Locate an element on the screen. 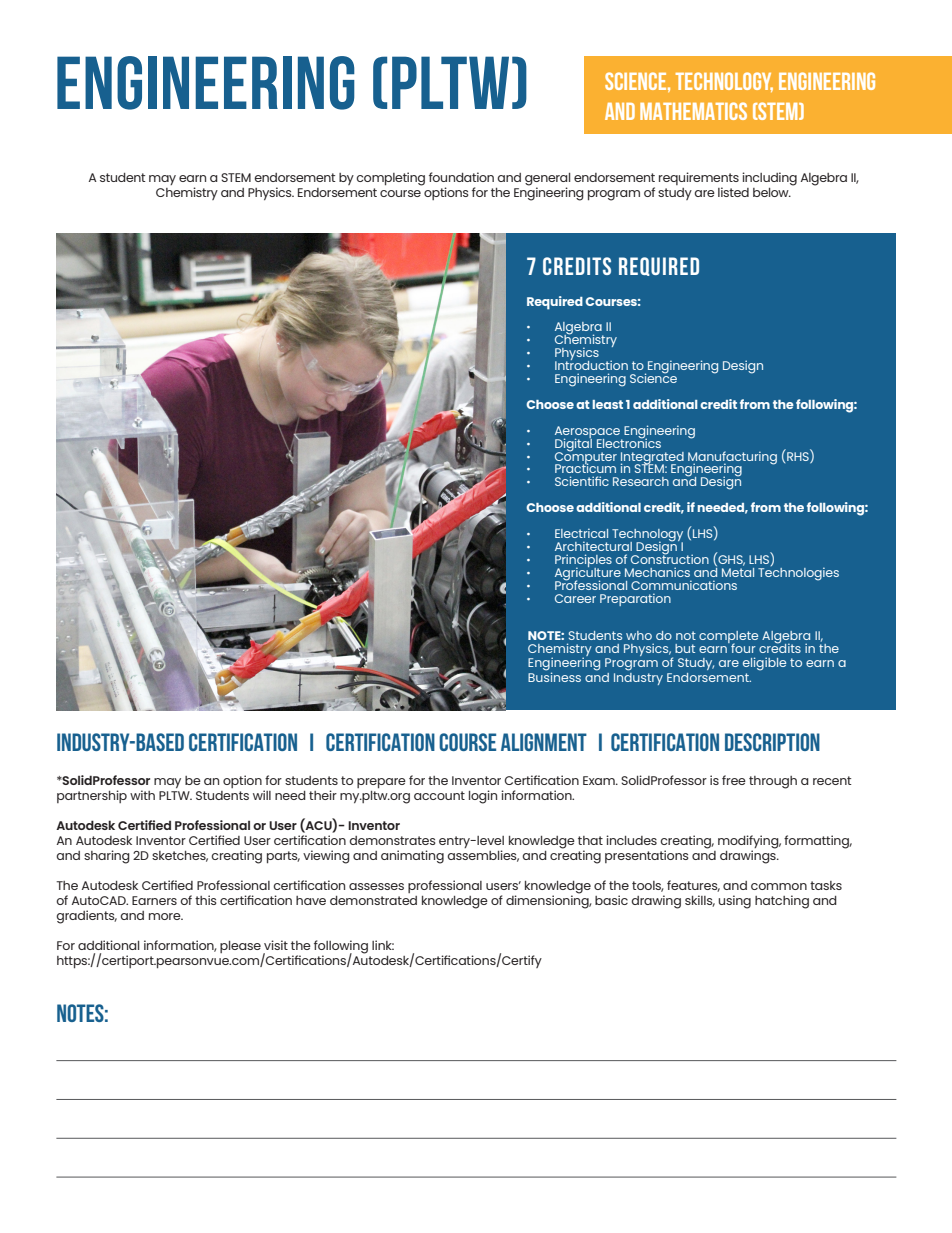  MATHEMATICS is located at coordinates (693, 111).
